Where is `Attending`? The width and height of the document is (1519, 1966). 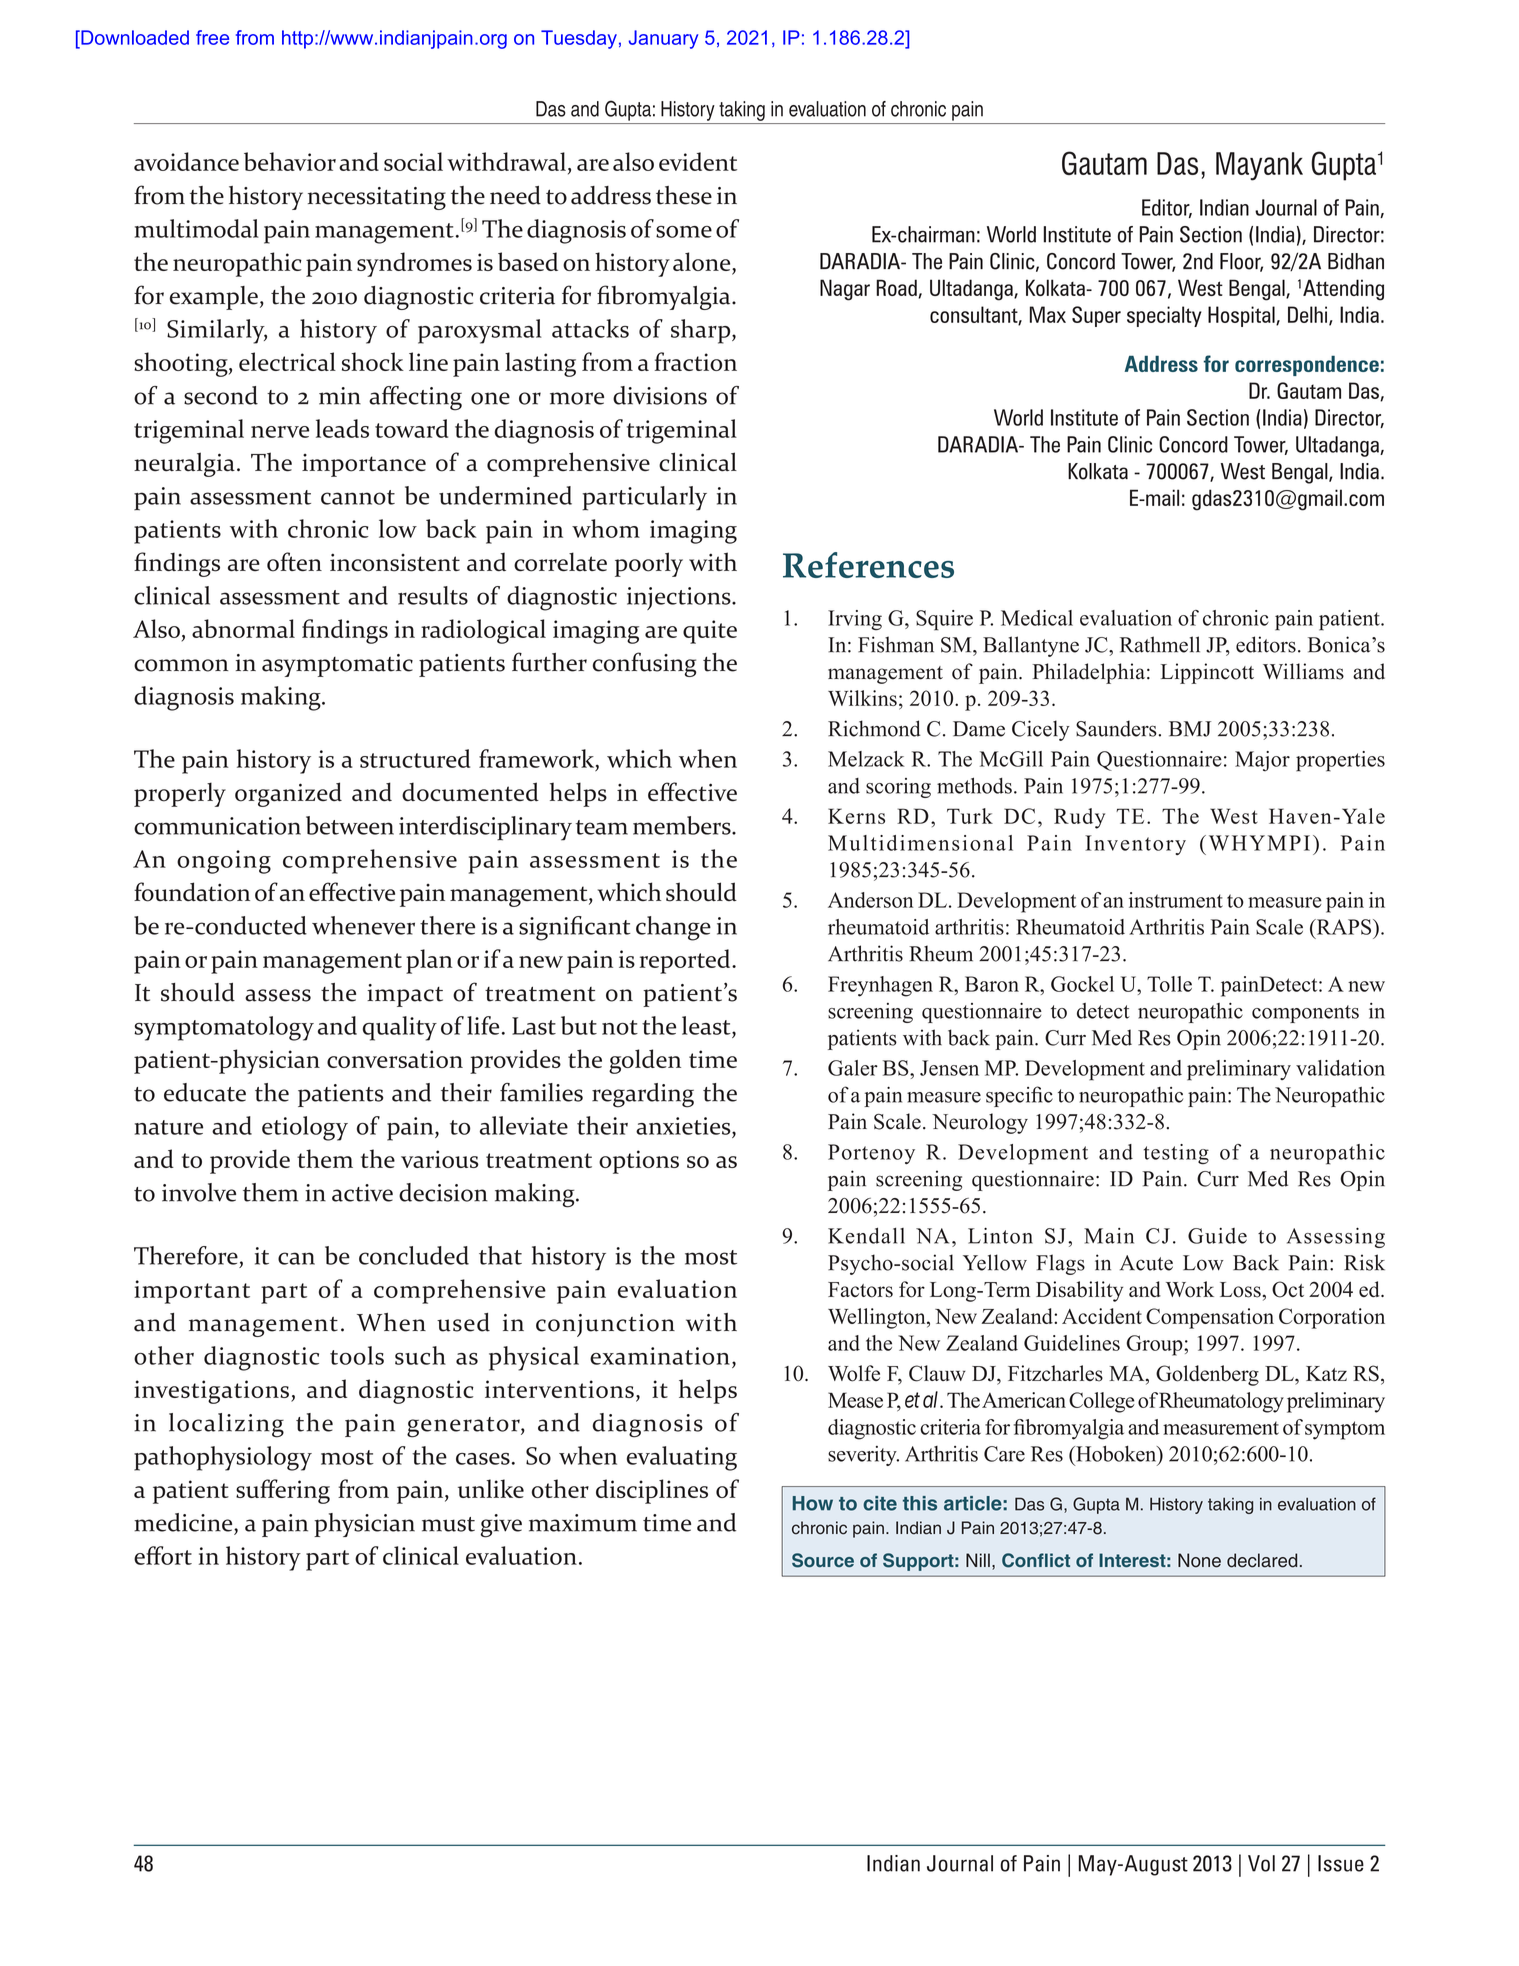 Attending is located at coordinates (1343, 290).
